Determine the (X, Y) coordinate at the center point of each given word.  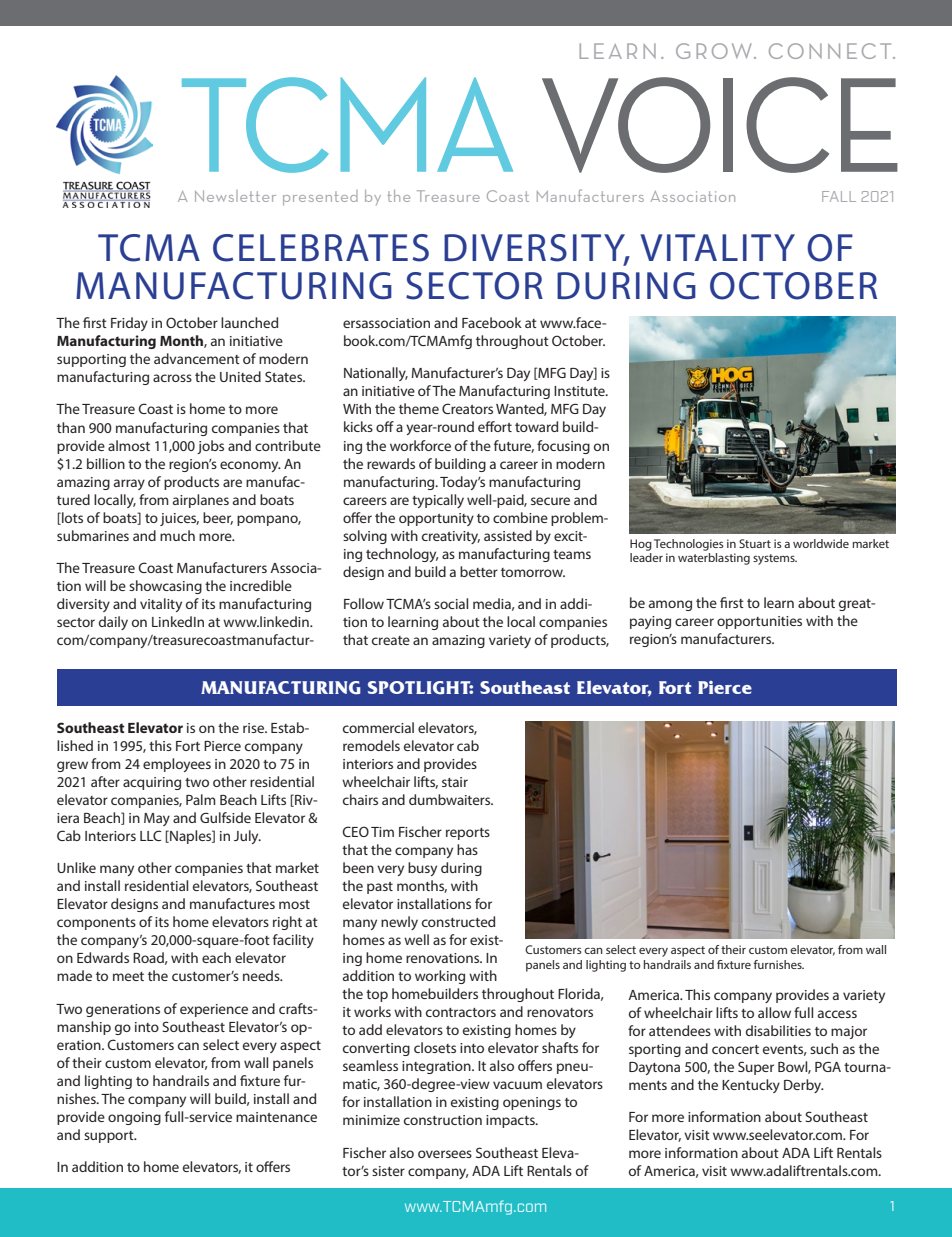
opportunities (759, 622)
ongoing (134, 1118)
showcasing (165, 587)
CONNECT (831, 51)
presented (320, 198)
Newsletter (235, 196)
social (451, 603)
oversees (445, 1154)
